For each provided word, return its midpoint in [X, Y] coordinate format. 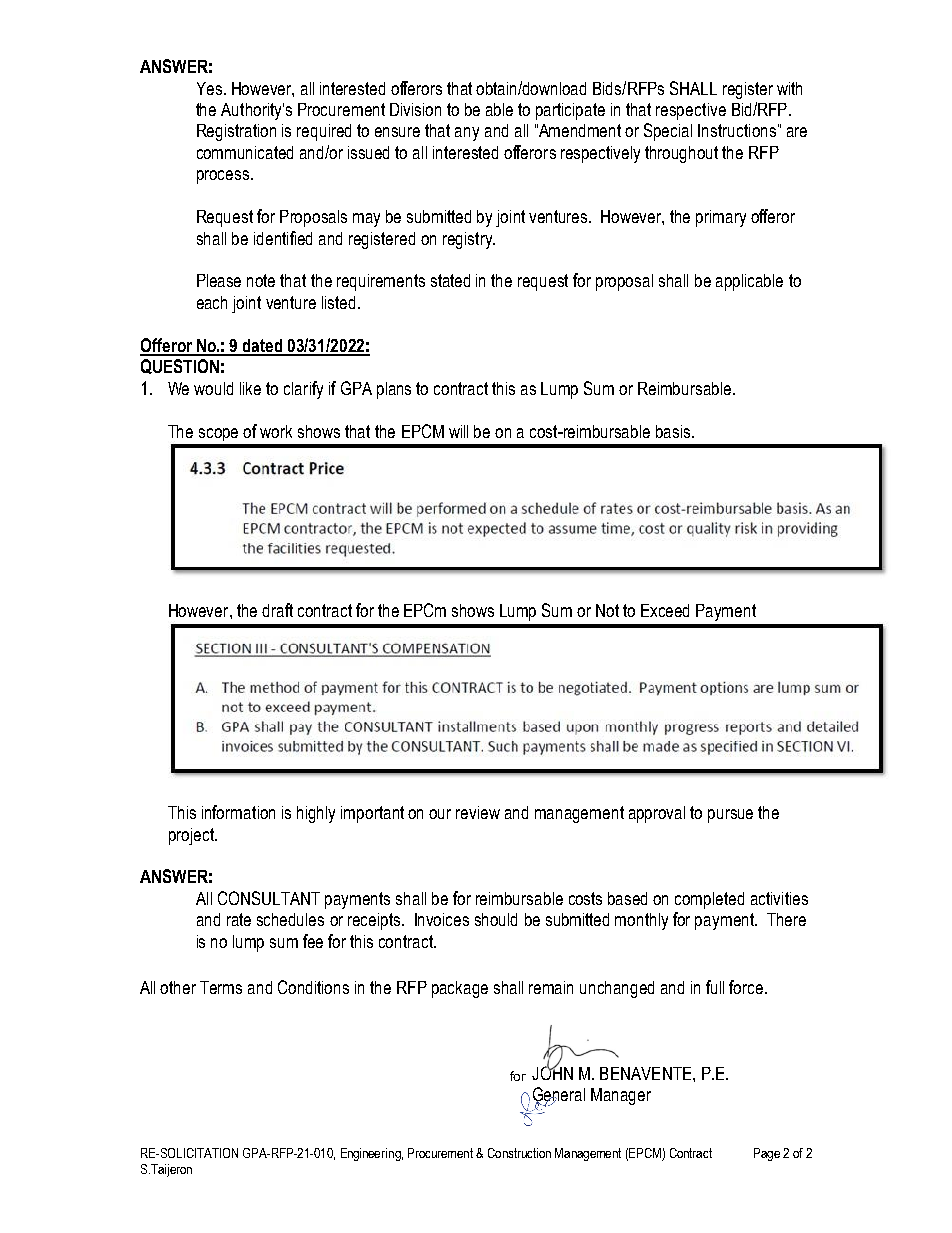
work [276, 431]
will [458, 431]
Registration [236, 132]
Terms [221, 987]
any [467, 134]
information [238, 812]
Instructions [737, 130]
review [478, 812]
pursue [730, 816]
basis [674, 431]
